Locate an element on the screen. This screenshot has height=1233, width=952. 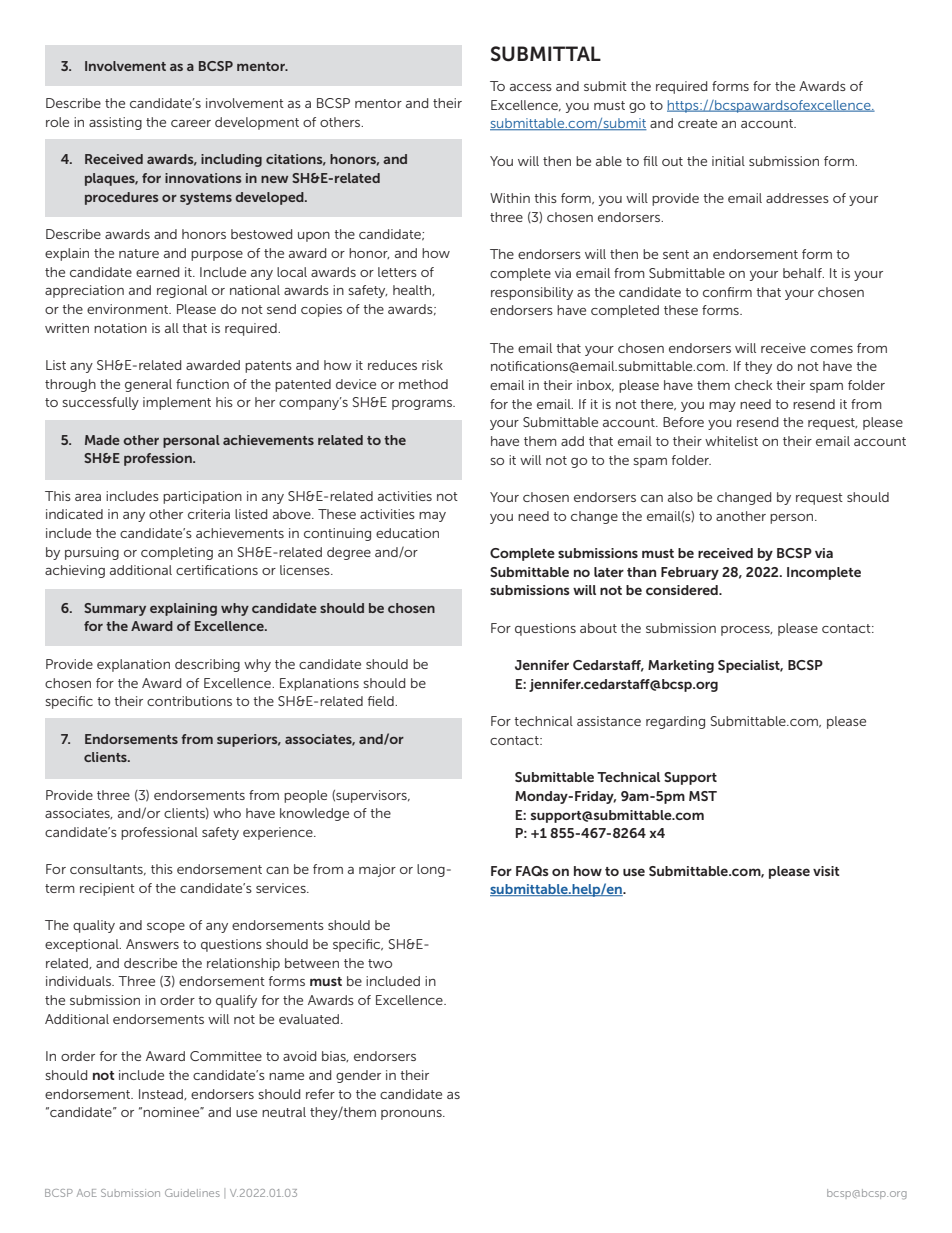
access is located at coordinates (531, 87).
